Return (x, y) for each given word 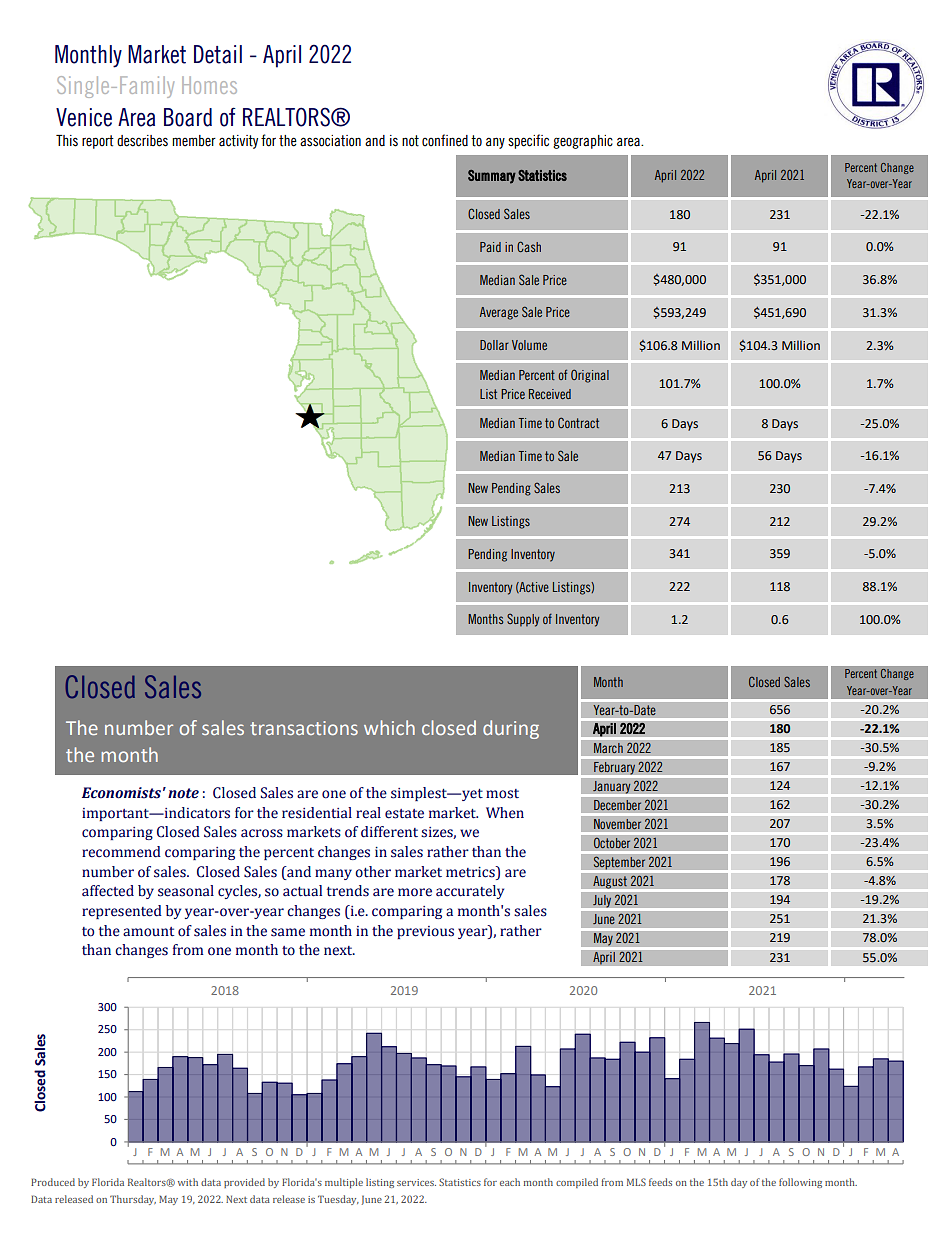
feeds (660, 1182)
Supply (523, 620)
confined (445, 140)
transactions (304, 728)
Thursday (133, 1200)
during (511, 729)
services (416, 1182)
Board (188, 117)
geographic (583, 142)
